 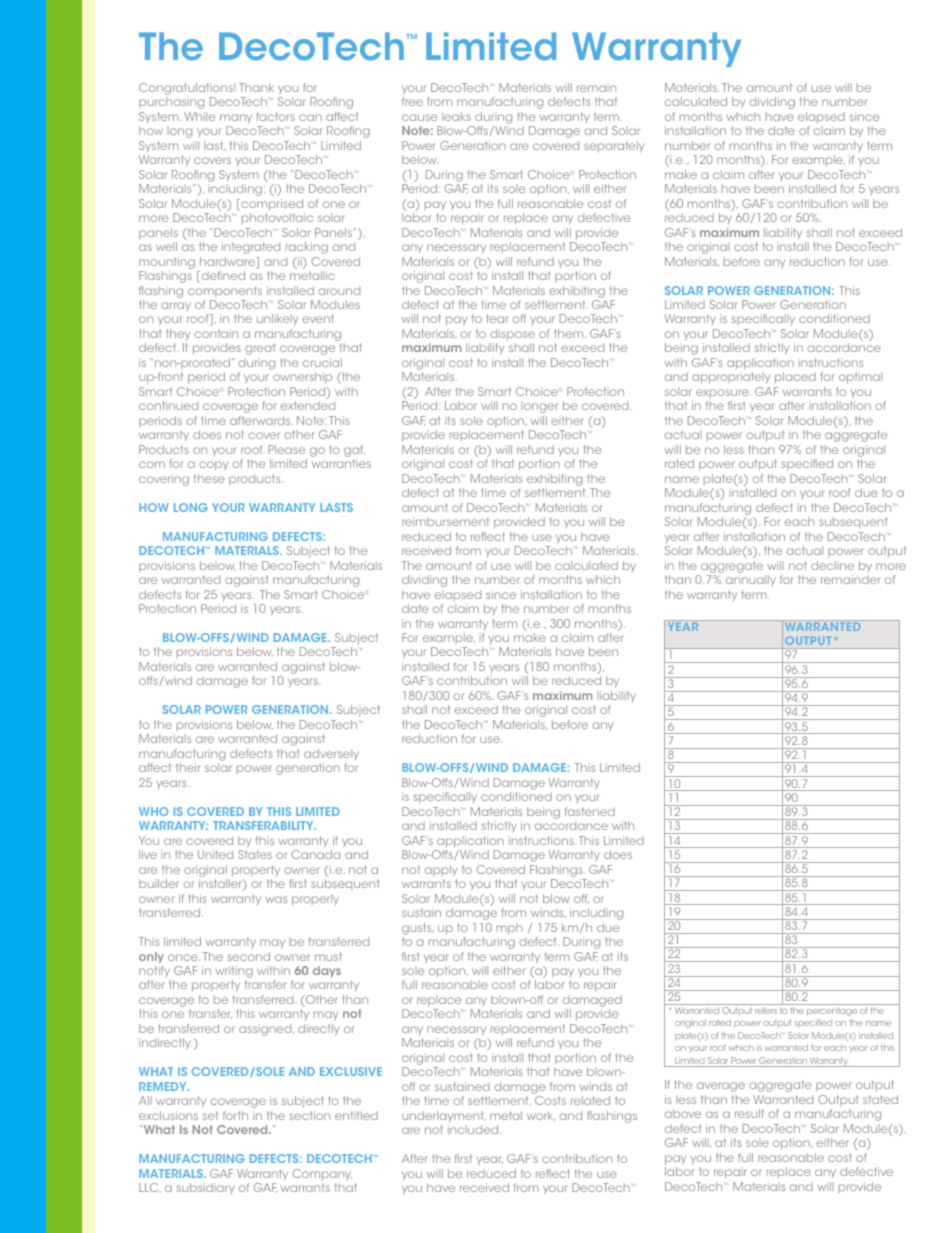 I want to click on separately, so click(x=614, y=146).
